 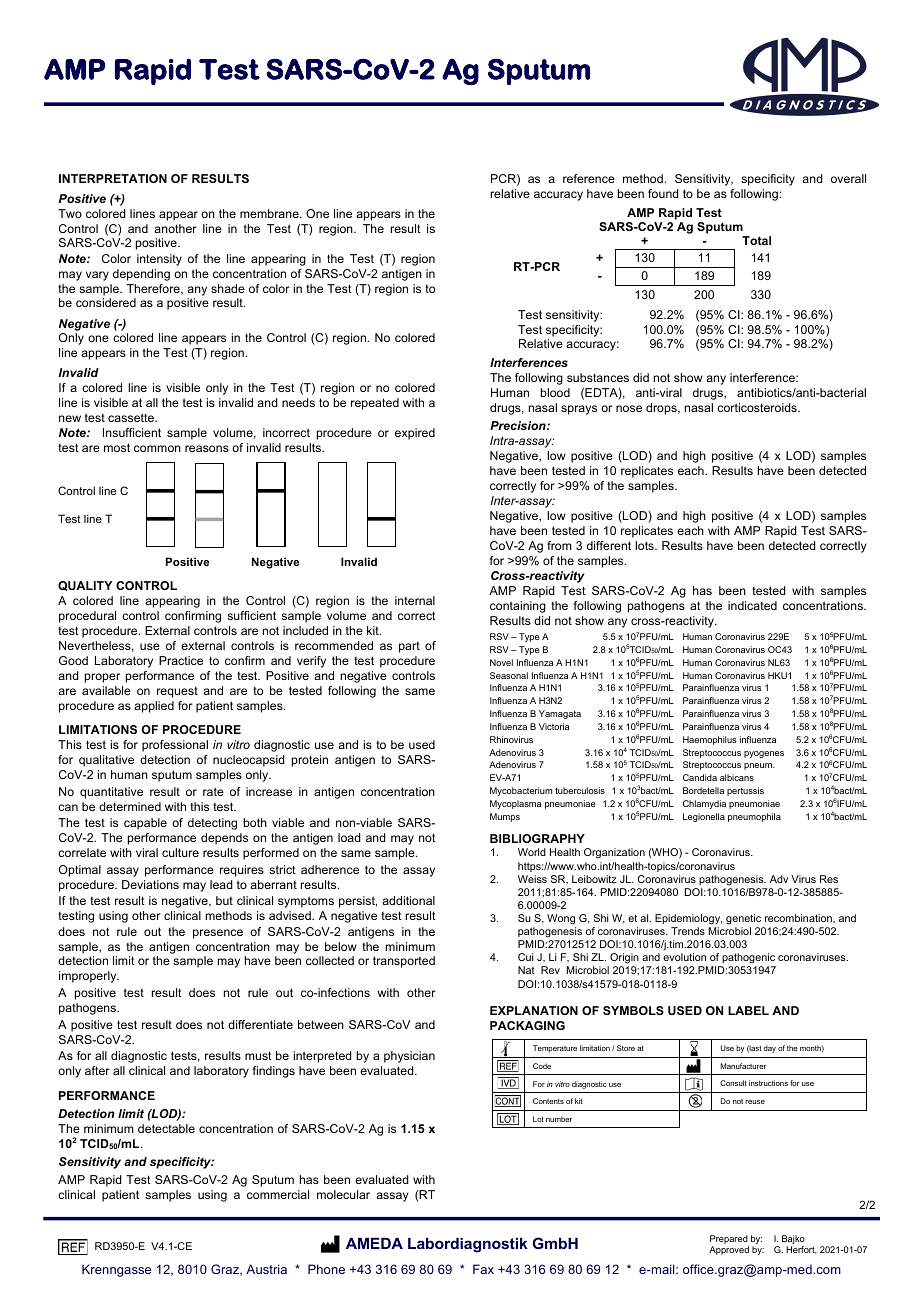 What do you see at coordinates (483, 1269) in the screenshot?
I see `Fax` at bounding box center [483, 1269].
